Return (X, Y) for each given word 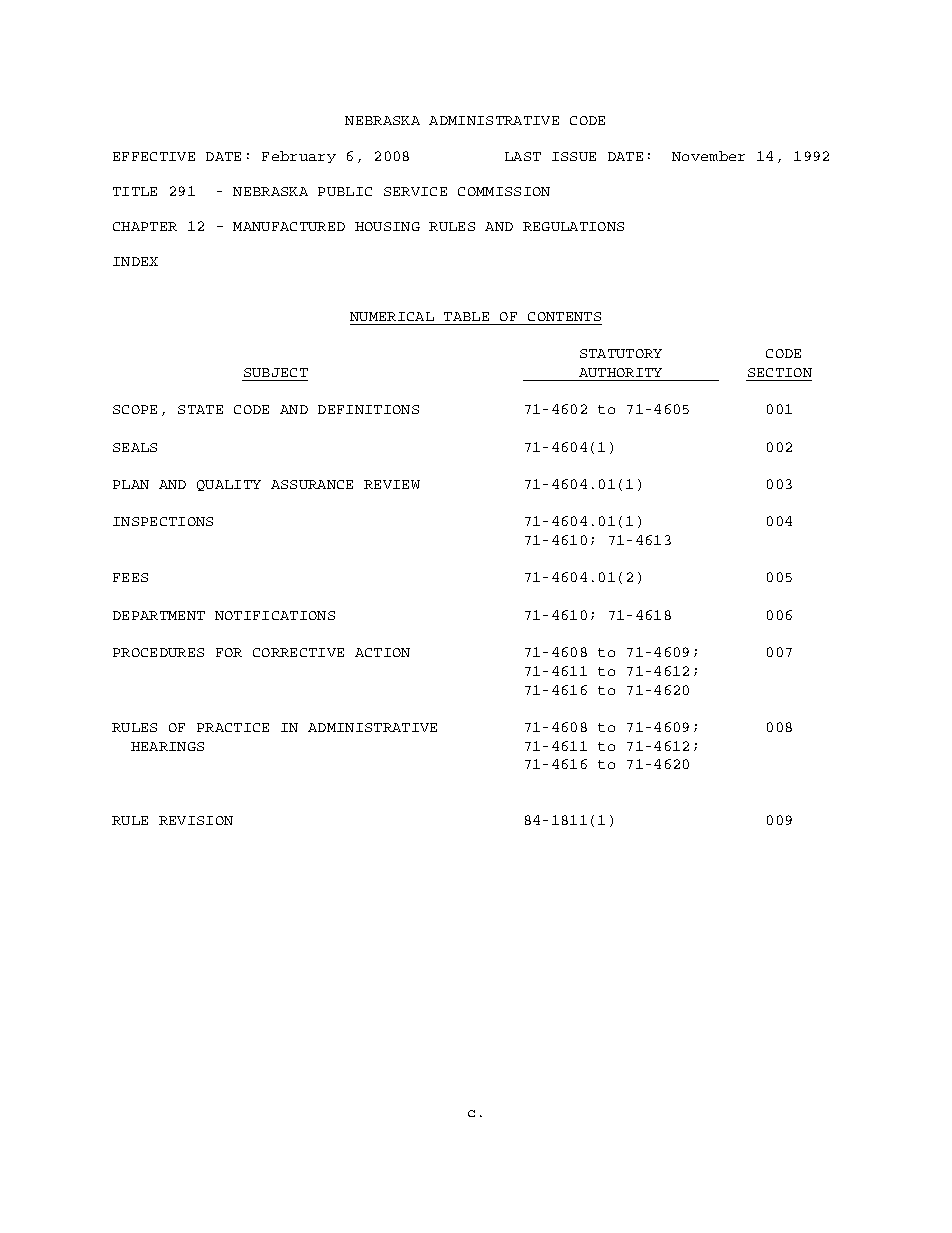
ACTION (382, 652)
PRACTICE (233, 727)
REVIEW (392, 484)
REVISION (196, 820)
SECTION (780, 372)
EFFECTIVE (154, 156)
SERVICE (415, 191)
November (708, 156)
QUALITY (229, 485)
